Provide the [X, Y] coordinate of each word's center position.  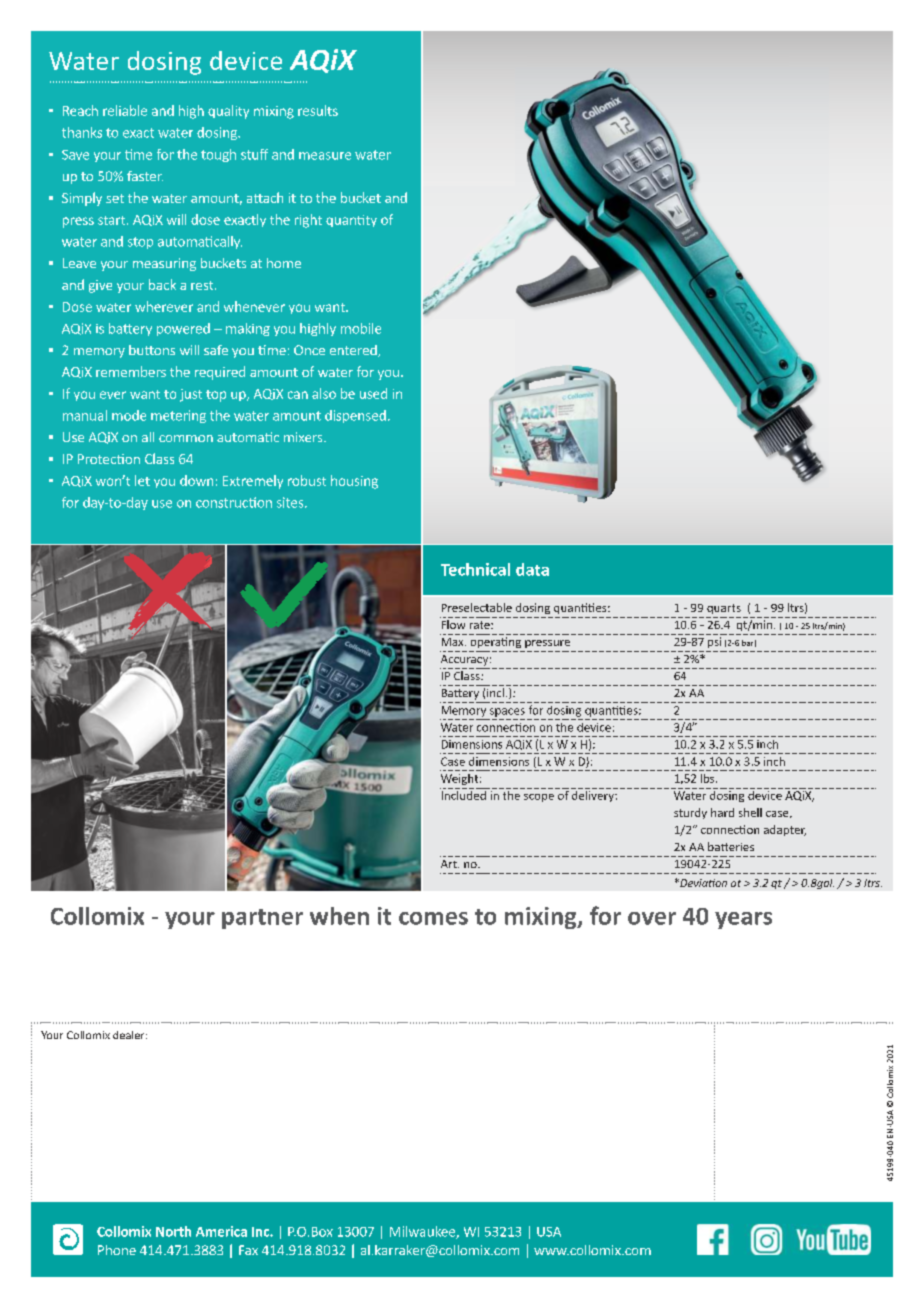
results [318, 110]
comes [433, 918]
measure [325, 156]
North [173, 1231]
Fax [248, 1250]
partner [262, 919]
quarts [724, 609]
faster [145, 176]
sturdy [690, 813]
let [142, 480]
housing [354, 482]
